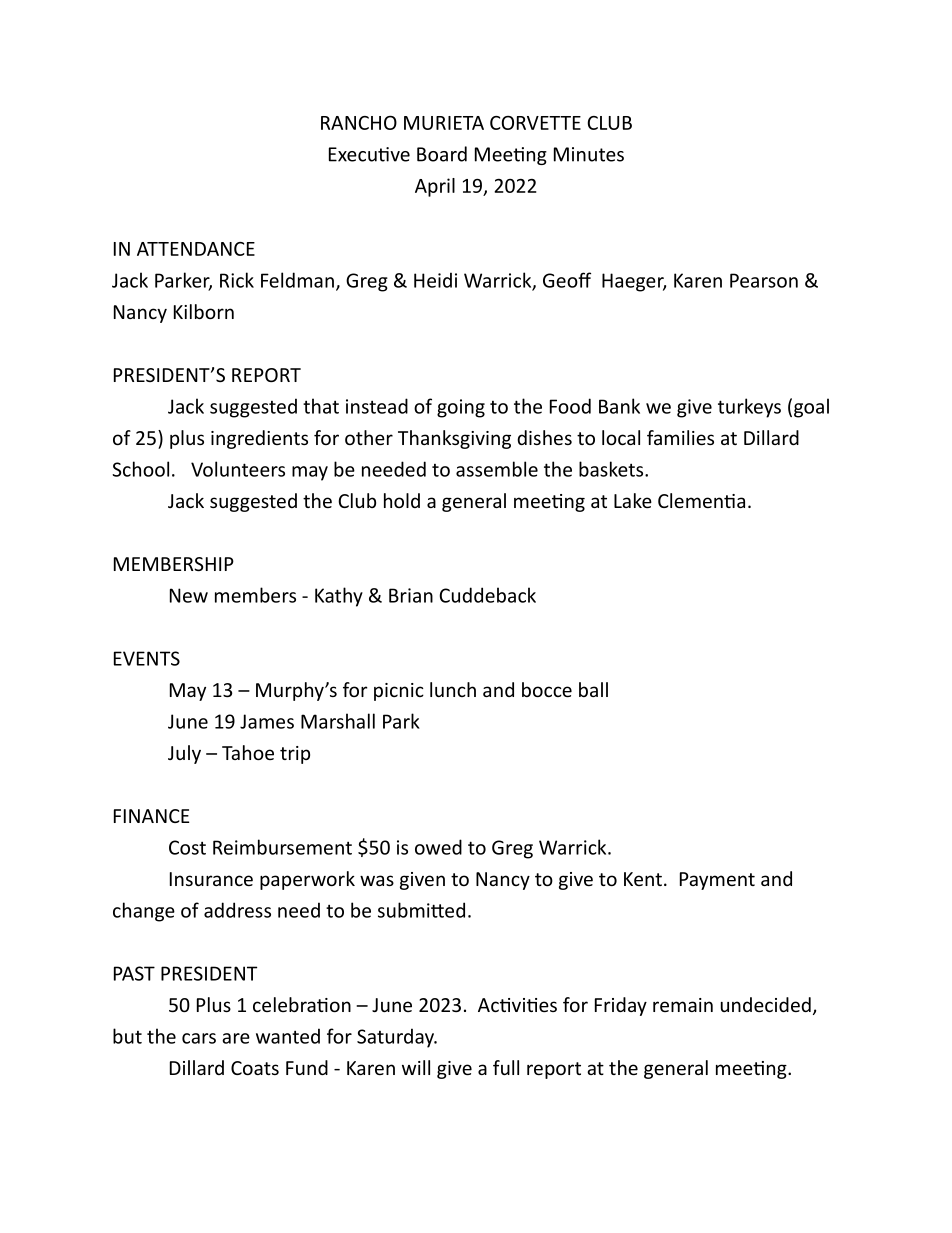 The image size is (952, 1233). I want to click on ATTENDANCE, so click(196, 249).
